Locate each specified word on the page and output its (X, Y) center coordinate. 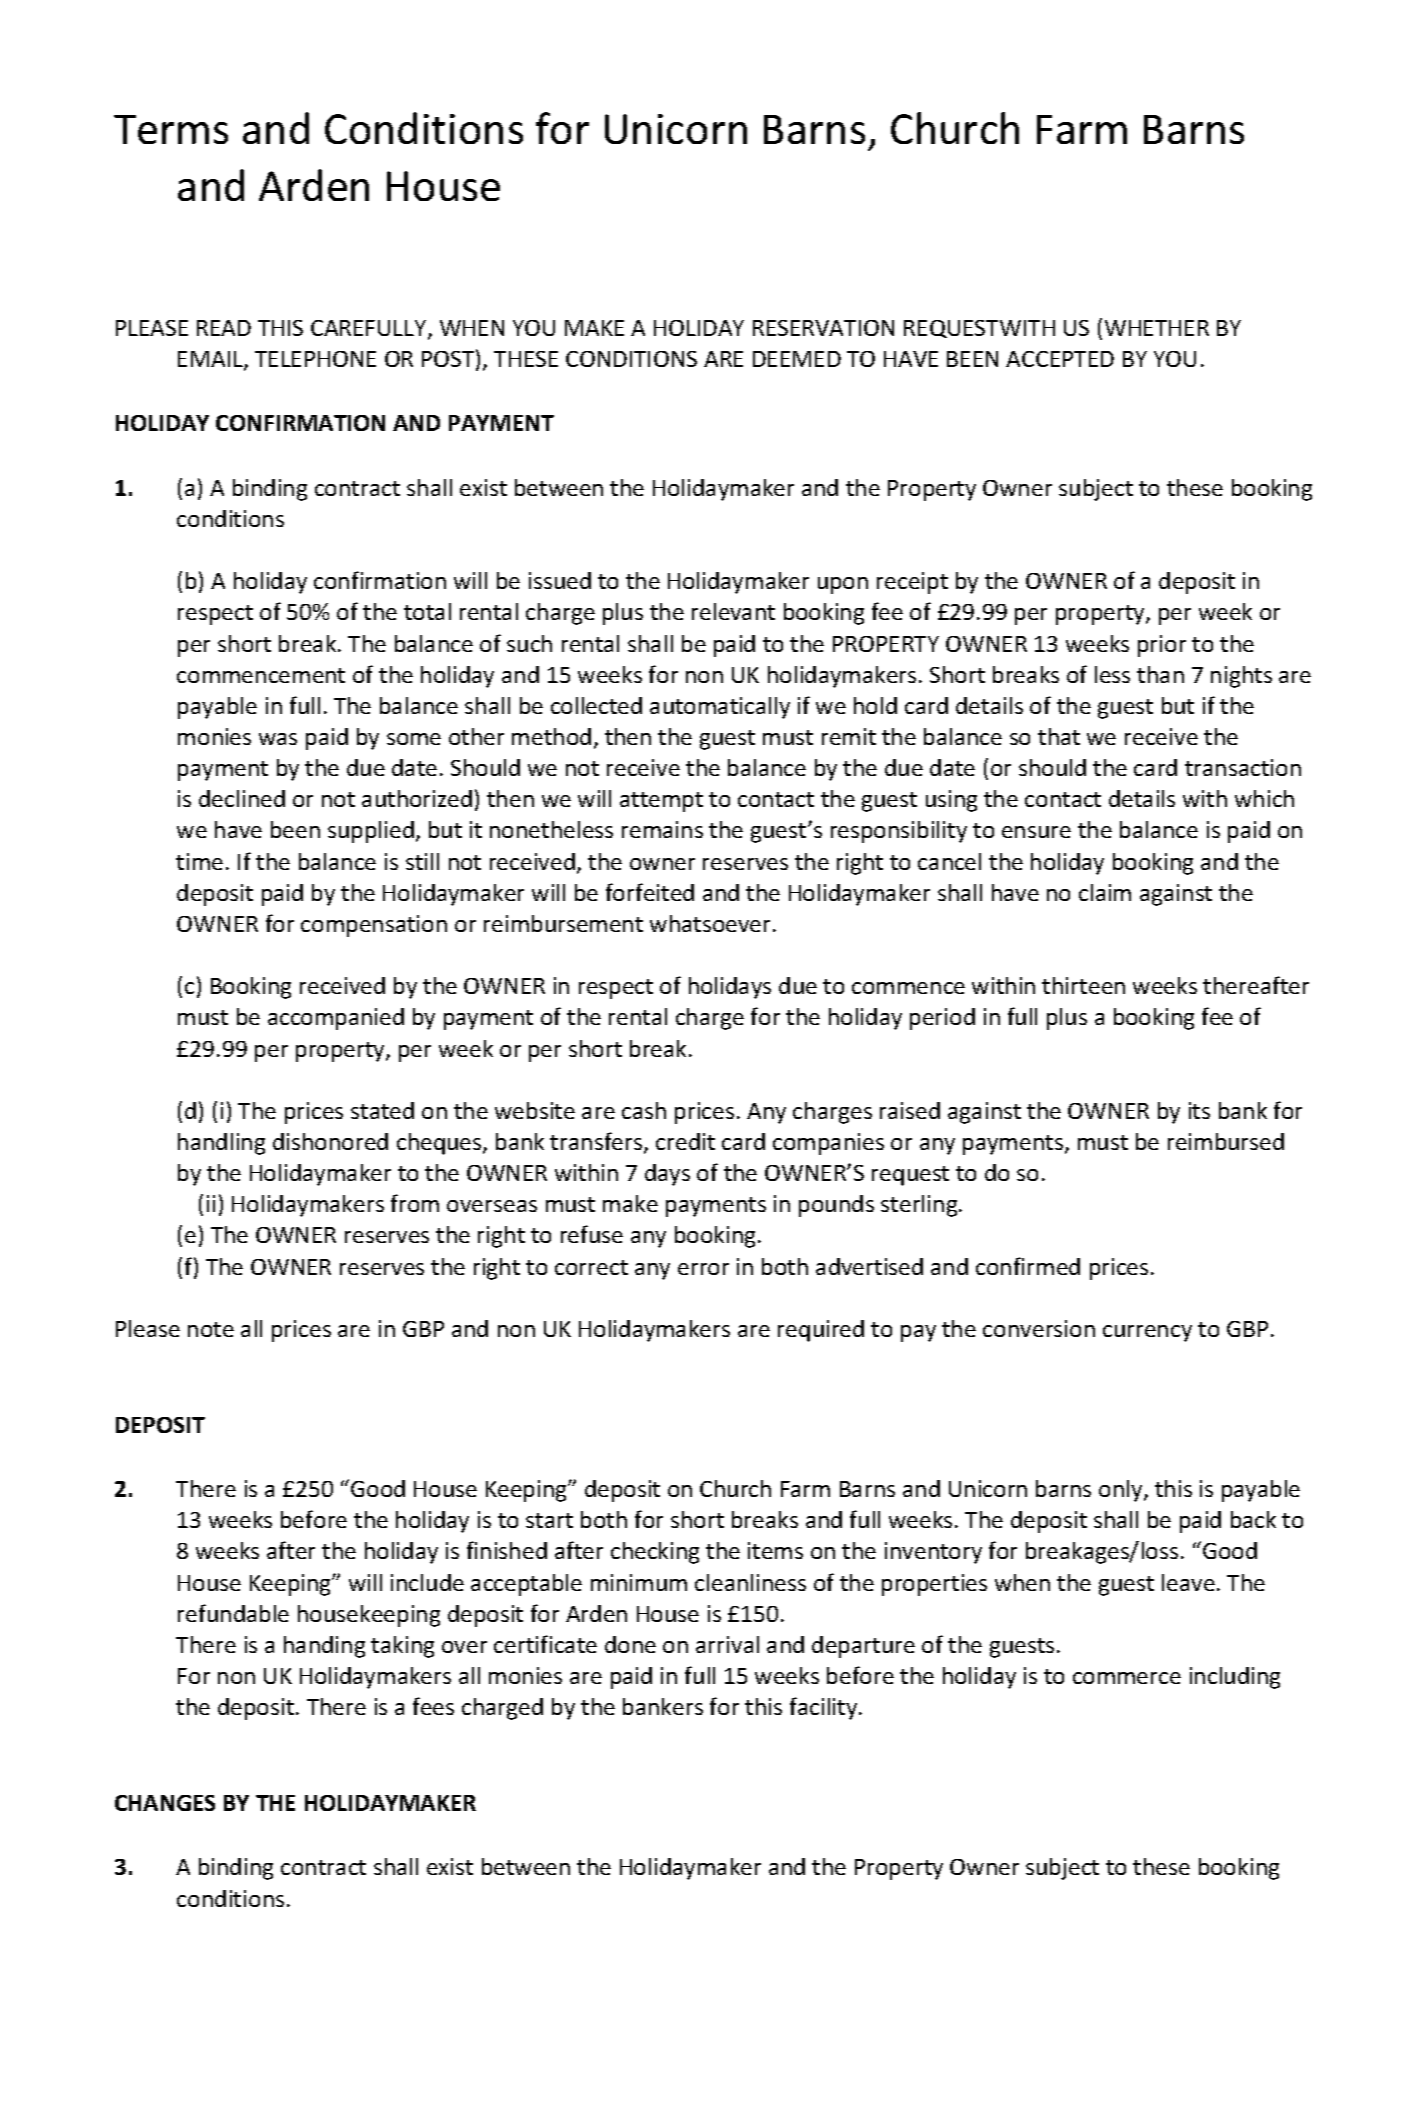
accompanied (336, 1019)
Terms (171, 129)
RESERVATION (823, 328)
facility (825, 1708)
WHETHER (1157, 328)
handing (324, 1647)
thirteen (1083, 985)
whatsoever (712, 923)
